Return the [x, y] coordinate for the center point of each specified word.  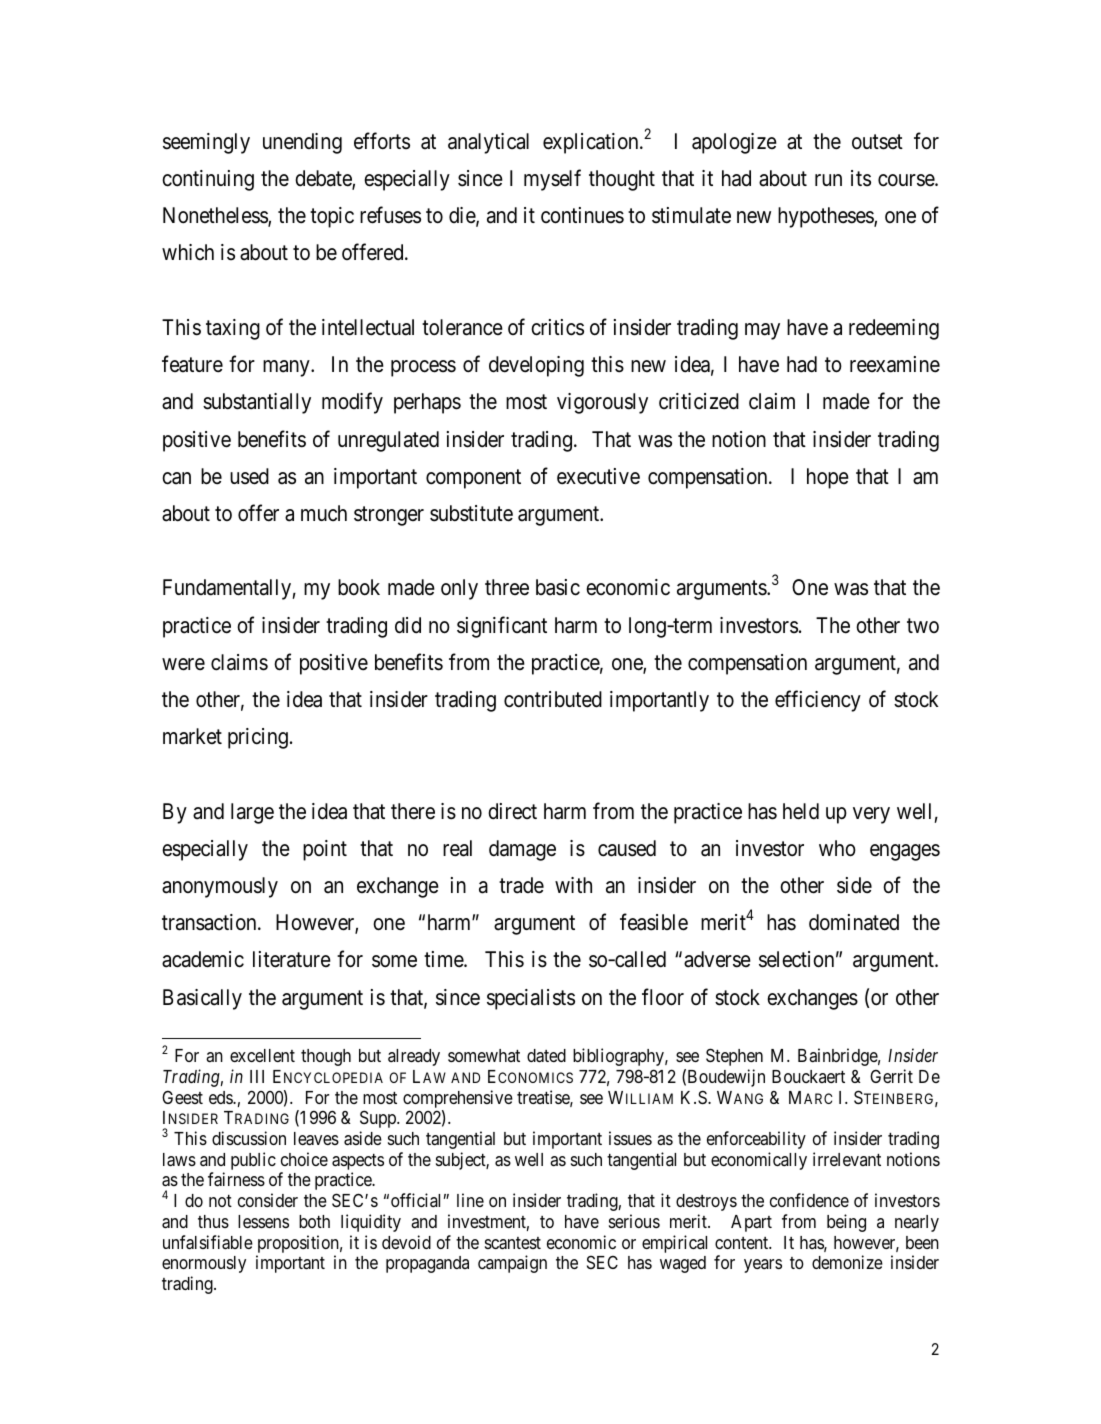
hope [828, 478]
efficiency [818, 701]
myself [552, 180]
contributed [553, 699]
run [828, 180]
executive [598, 476]
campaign [512, 1264]
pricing [258, 738]
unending [302, 143]
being [846, 1223]
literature [292, 959]
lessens [263, 1221]
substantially [257, 403]
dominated [854, 922]
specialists [531, 999]
